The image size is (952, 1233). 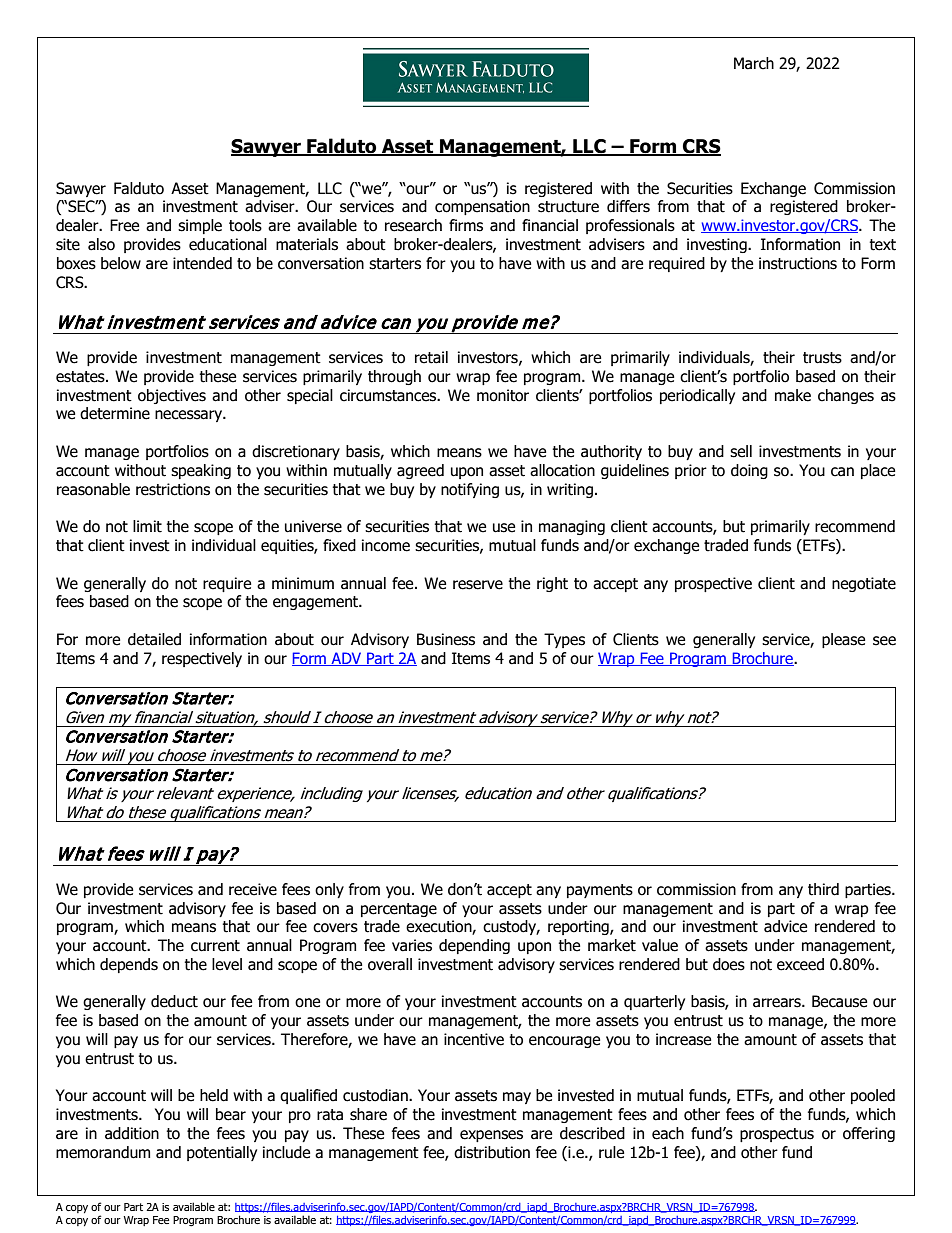 What do you see at coordinates (482, 207) in the document?
I see `compensation` at bounding box center [482, 207].
